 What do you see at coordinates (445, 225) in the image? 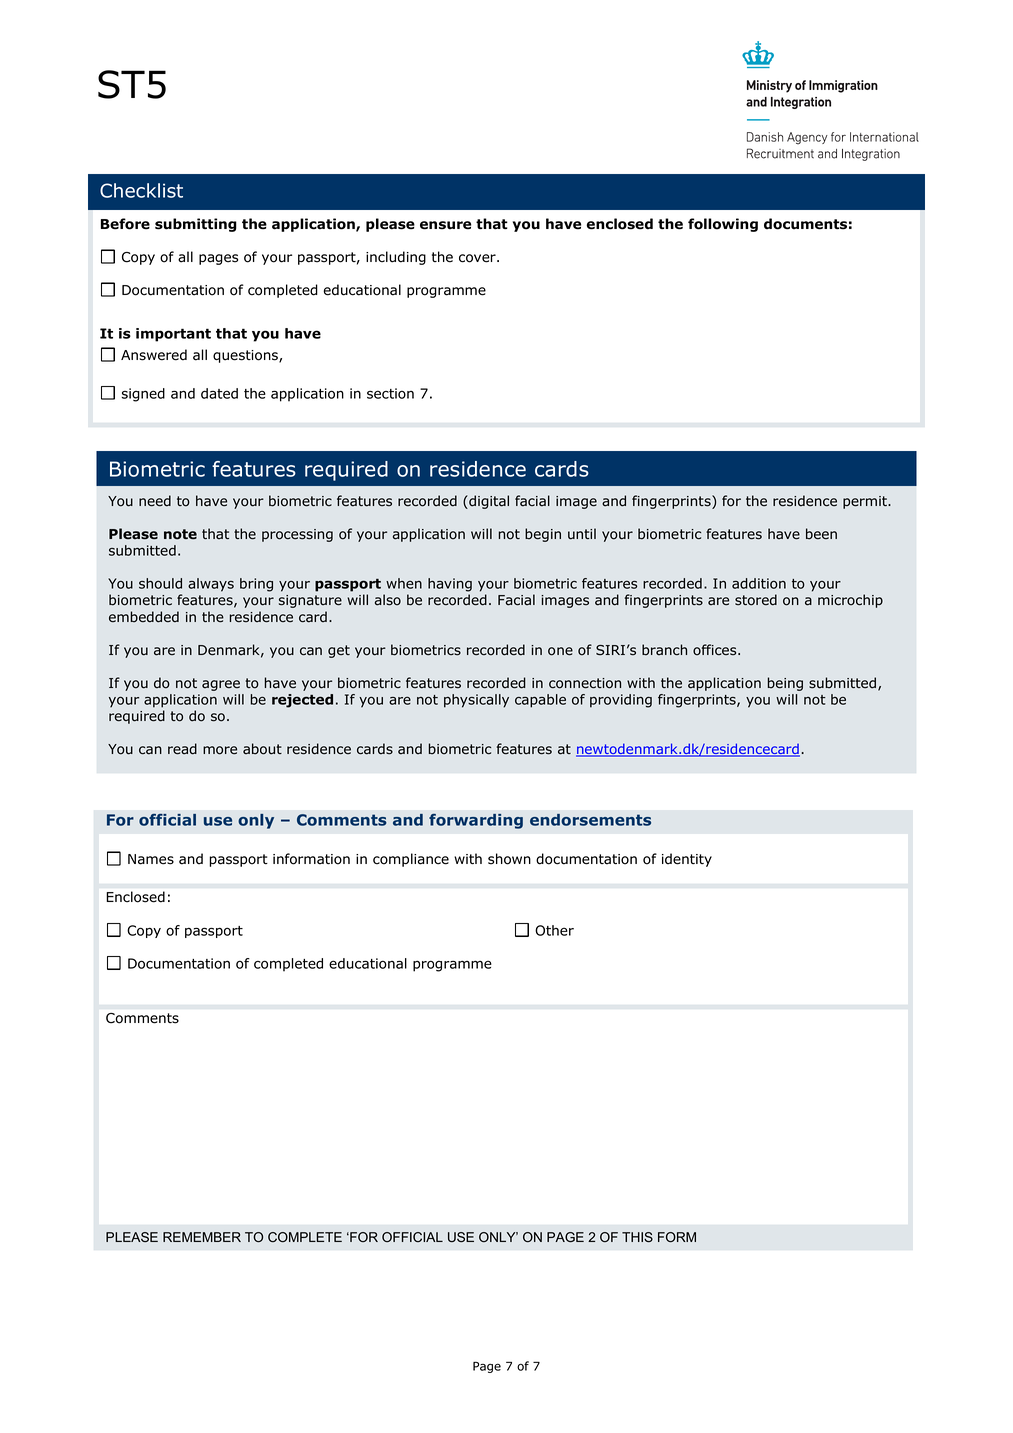
I see `ensure` at bounding box center [445, 225].
